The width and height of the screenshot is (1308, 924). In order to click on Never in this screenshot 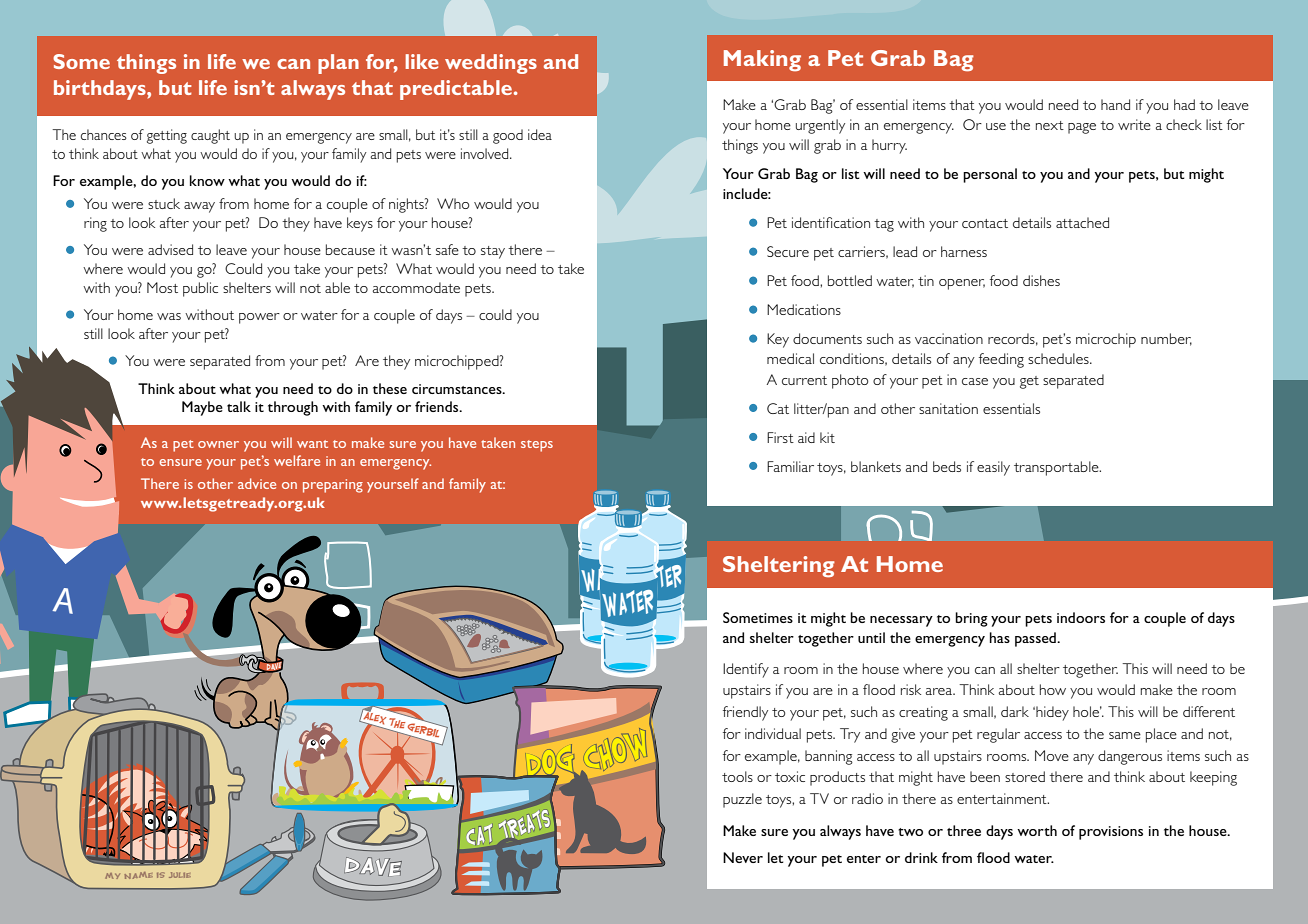, I will do `click(743, 857)`.
